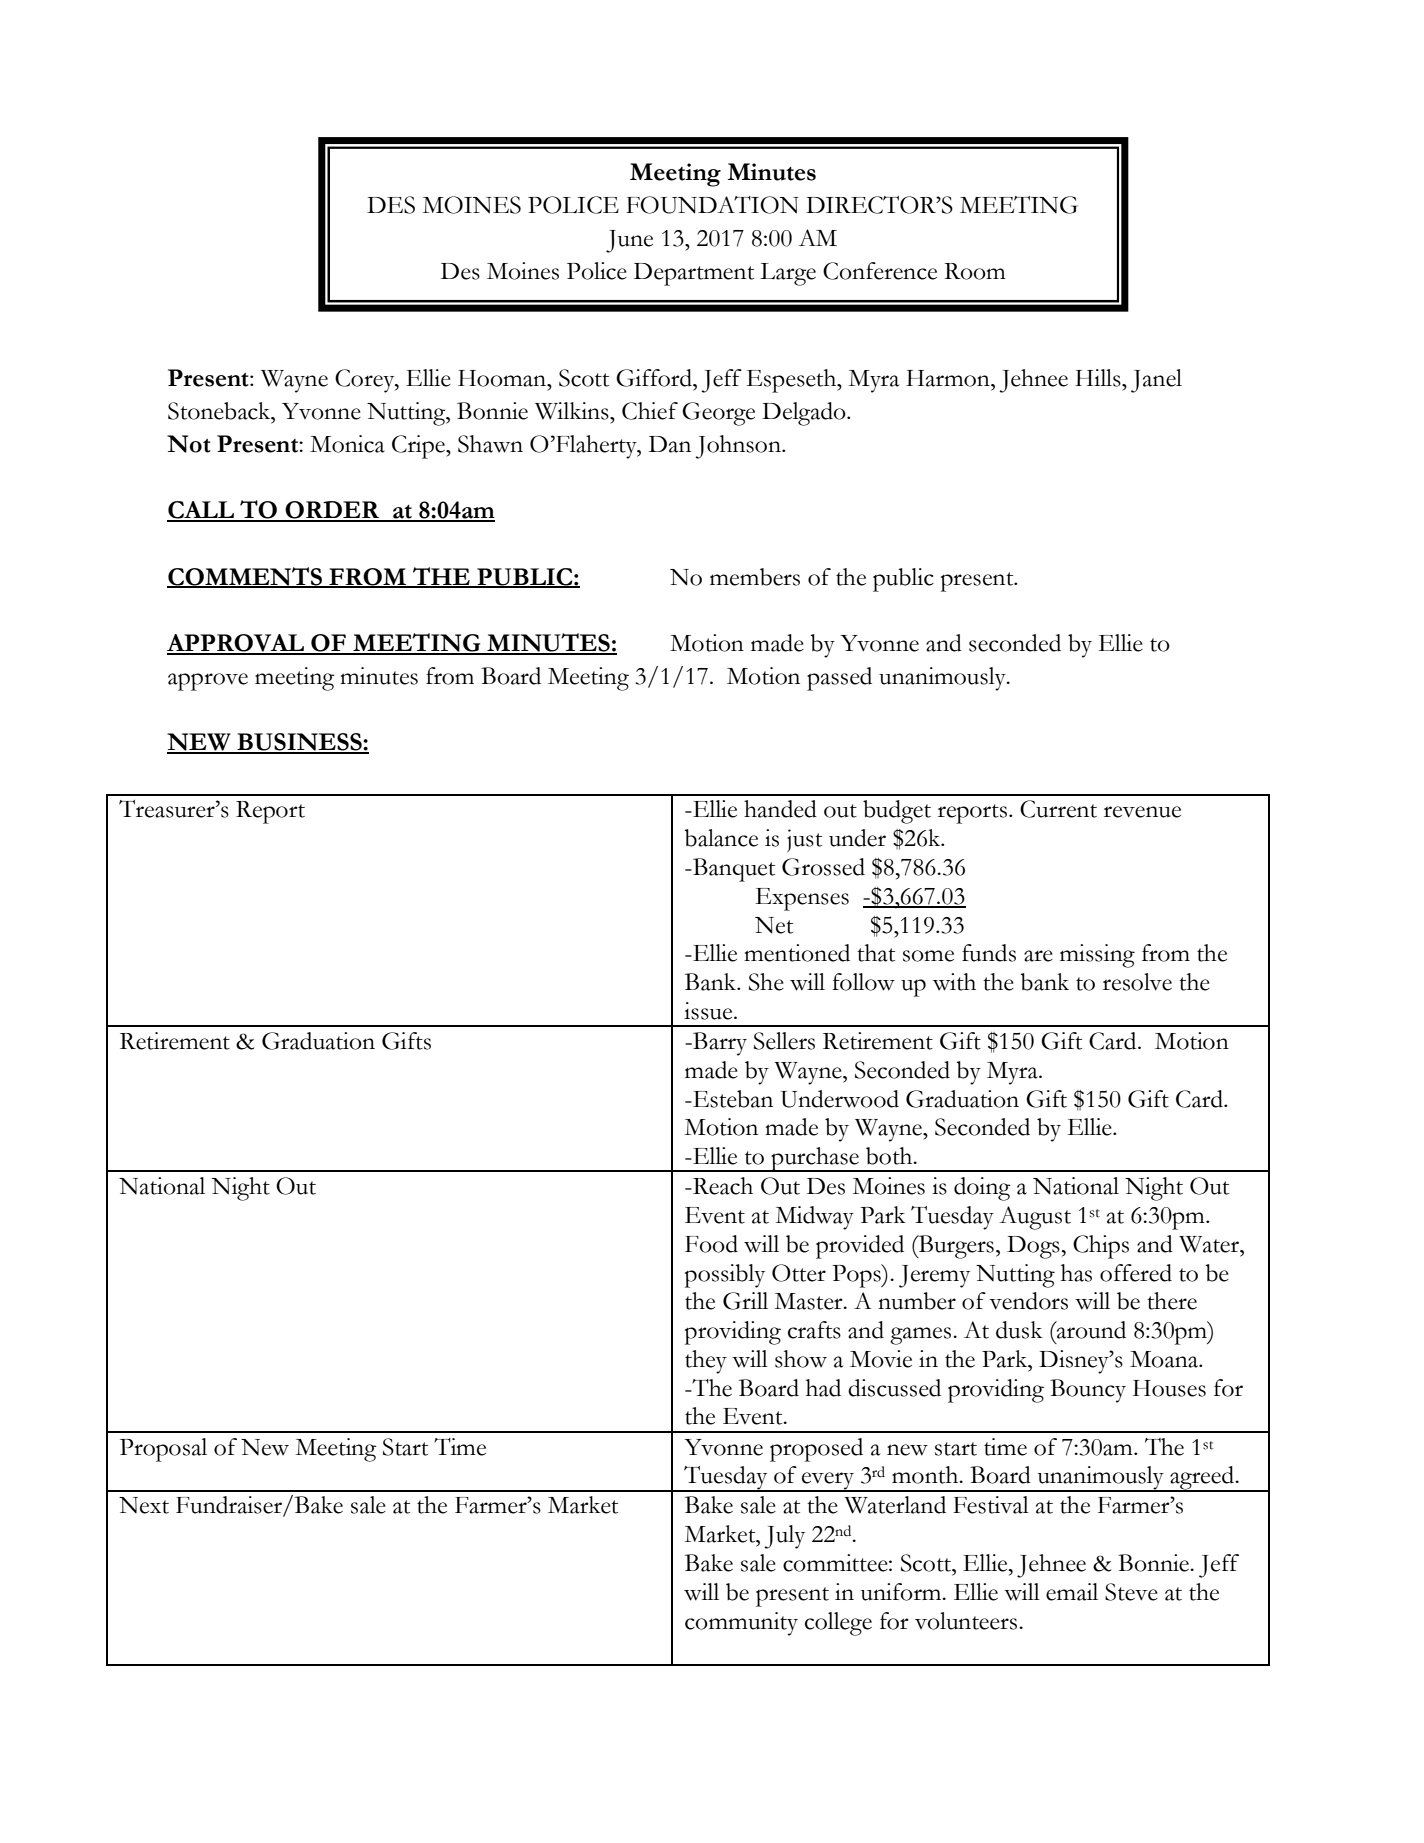 The width and height of the screenshot is (1424, 1843). What do you see at coordinates (629, 241) in the screenshot?
I see `June` at bounding box center [629, 241].
